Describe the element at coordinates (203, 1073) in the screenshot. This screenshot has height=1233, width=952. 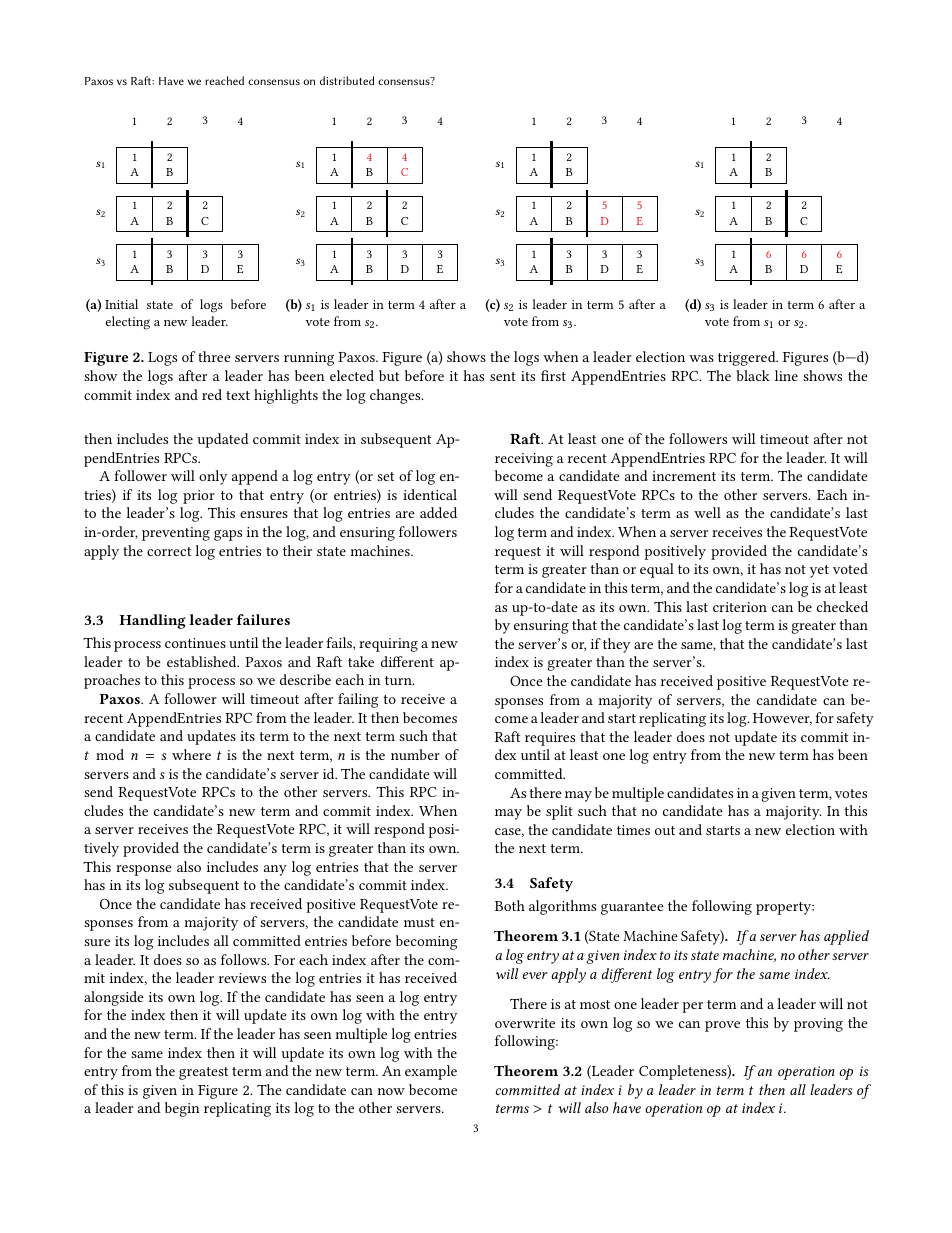
I see `greatest` at that location.
